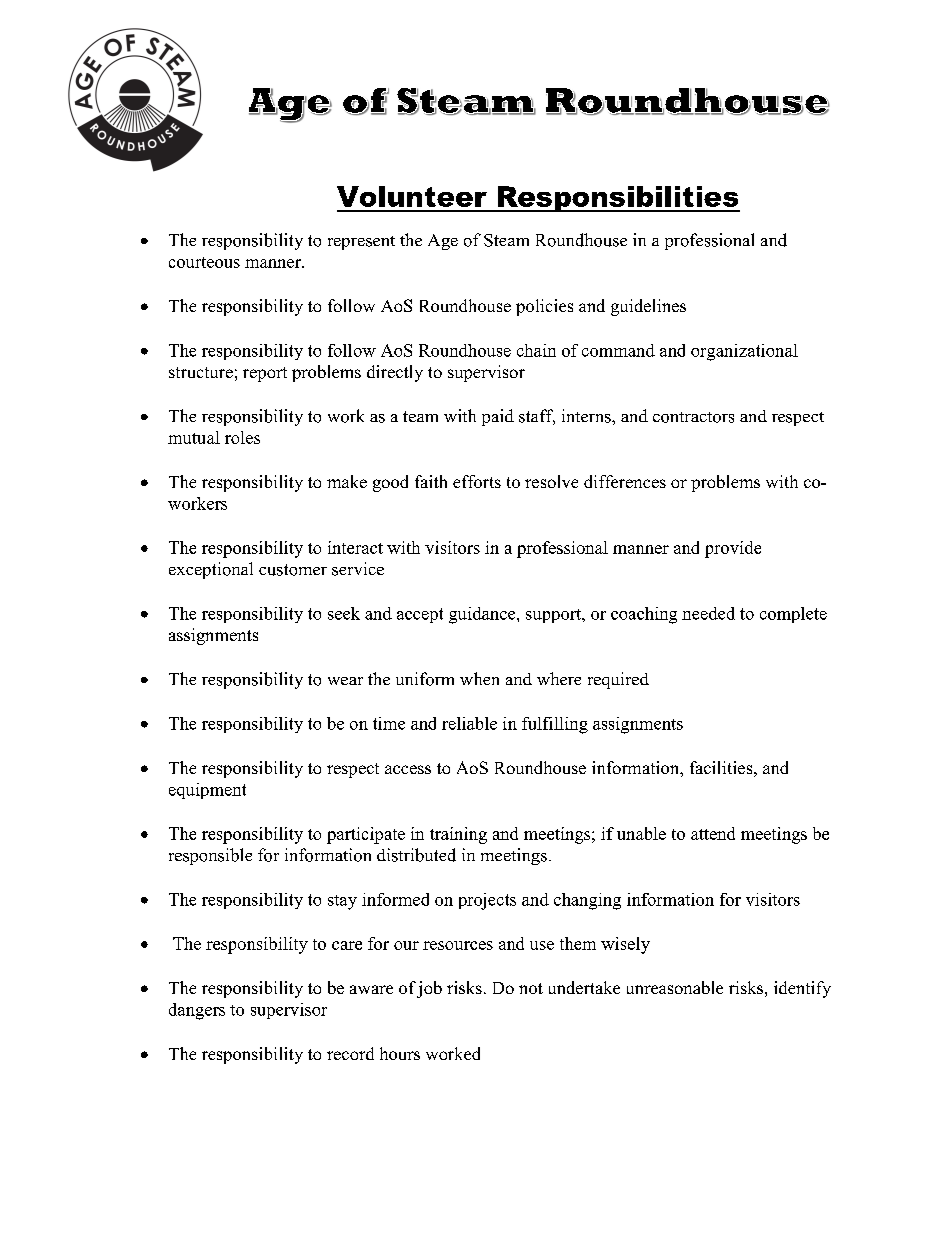 The image size is (952, 1233). I want to click on not, so click(531, 988).
